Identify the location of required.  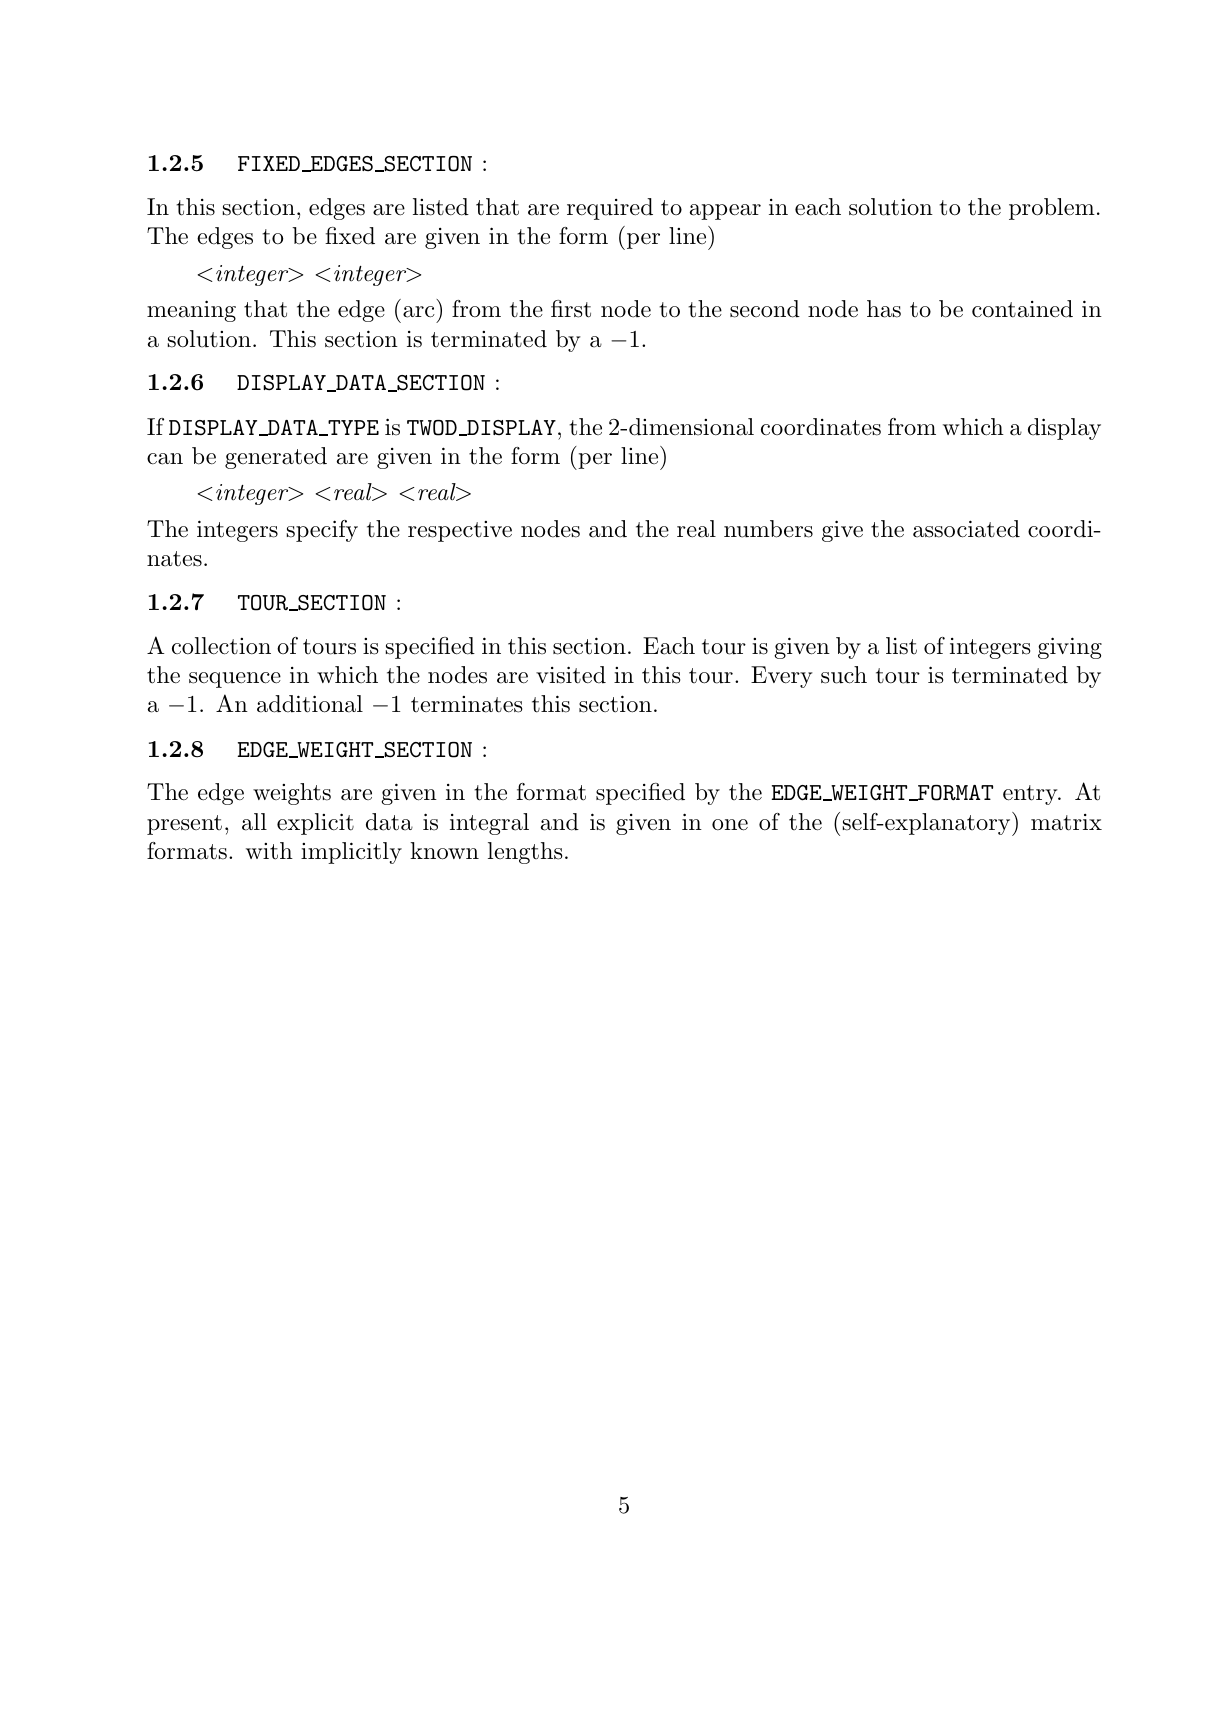
(610, 209).
